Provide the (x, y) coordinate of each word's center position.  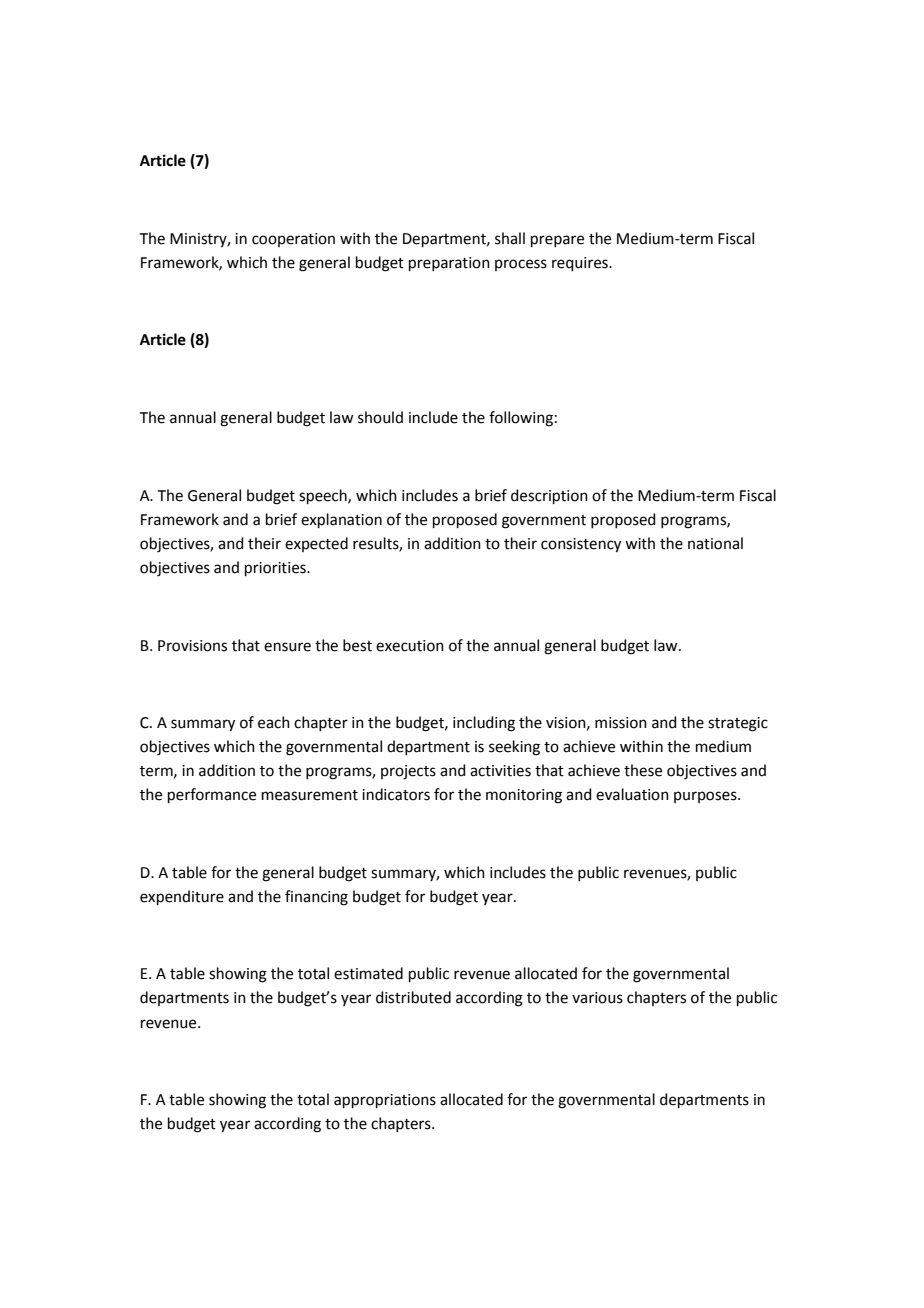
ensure (287, 647)
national (715, 543)
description (549, 496)
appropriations (385, 1101)
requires (581, 264)
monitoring (524, 796)
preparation (449, 264)
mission (621, 723)
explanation (341, 520)
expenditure (182, 897)
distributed (413, 997)
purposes (706, 797)
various (597, 998)
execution (410, 646)
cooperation (293, 240)
